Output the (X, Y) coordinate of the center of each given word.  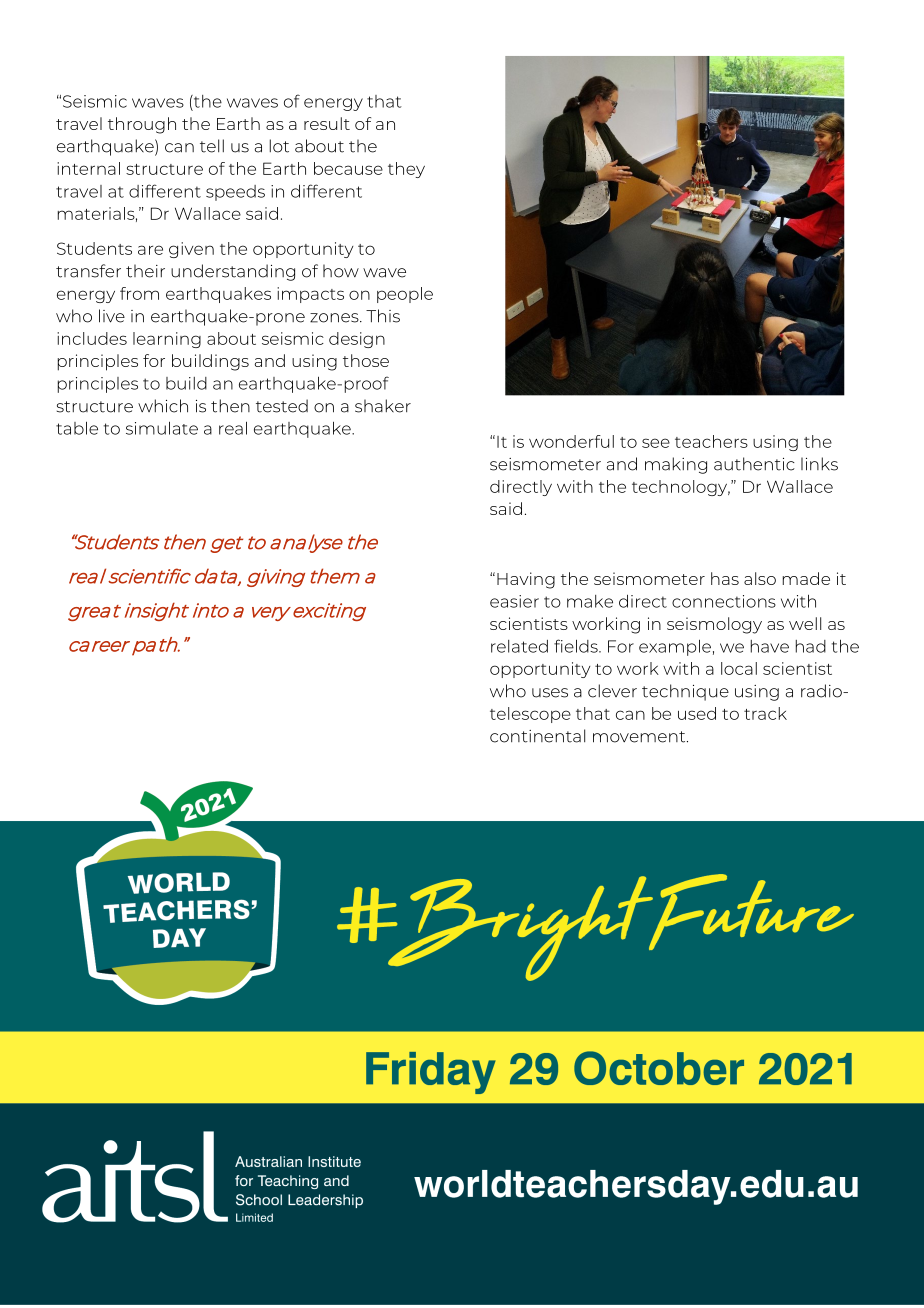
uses (550, 693)
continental (537, 736)
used (697, 713)
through (142, 125)
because (348, 168)
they (406, 170)
